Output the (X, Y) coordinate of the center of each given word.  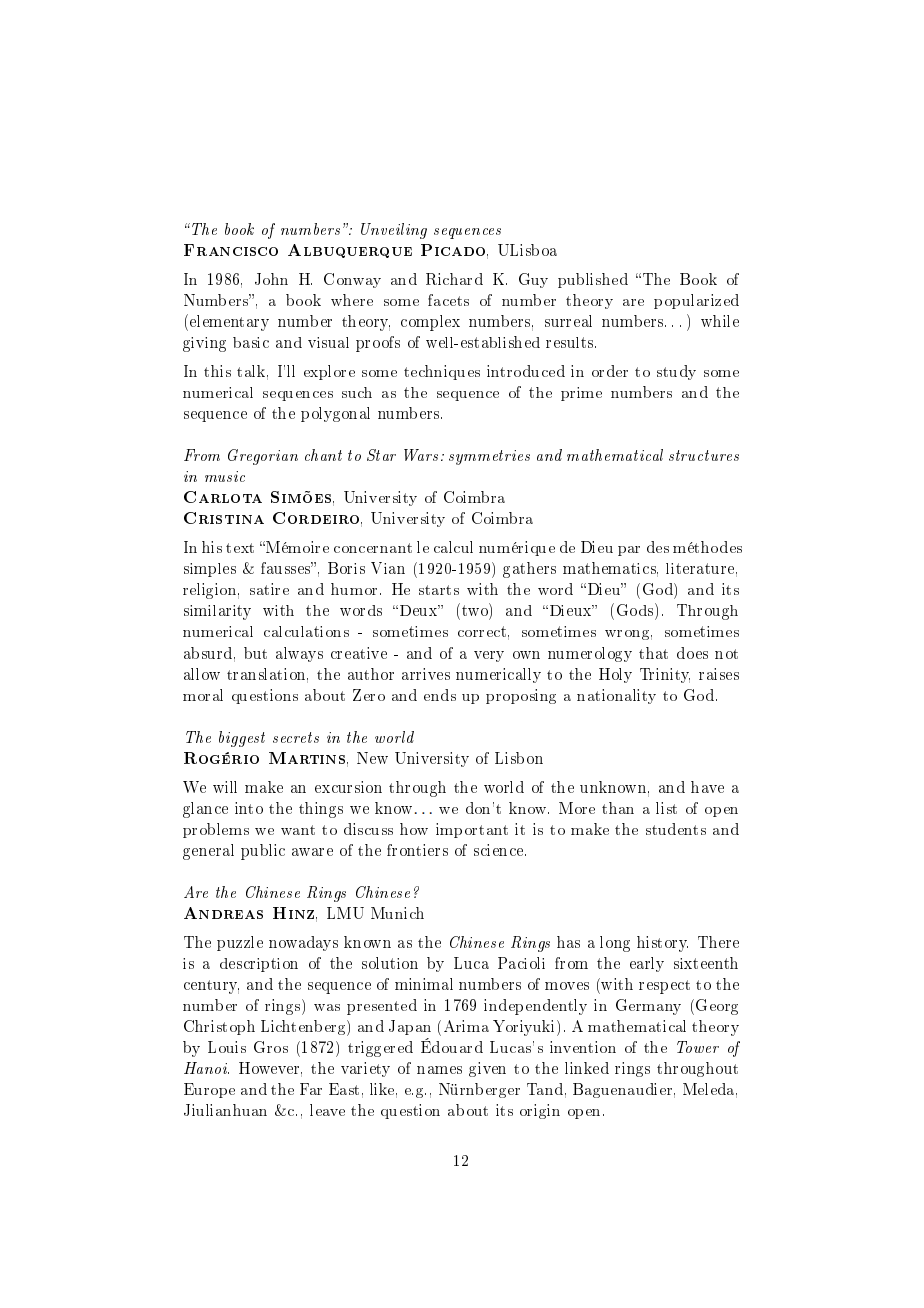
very (489, 656)
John (271, 279)
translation (267, 675)
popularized (696, 301)
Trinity (665, 675)
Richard (454, 279)
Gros (271, 1047)
